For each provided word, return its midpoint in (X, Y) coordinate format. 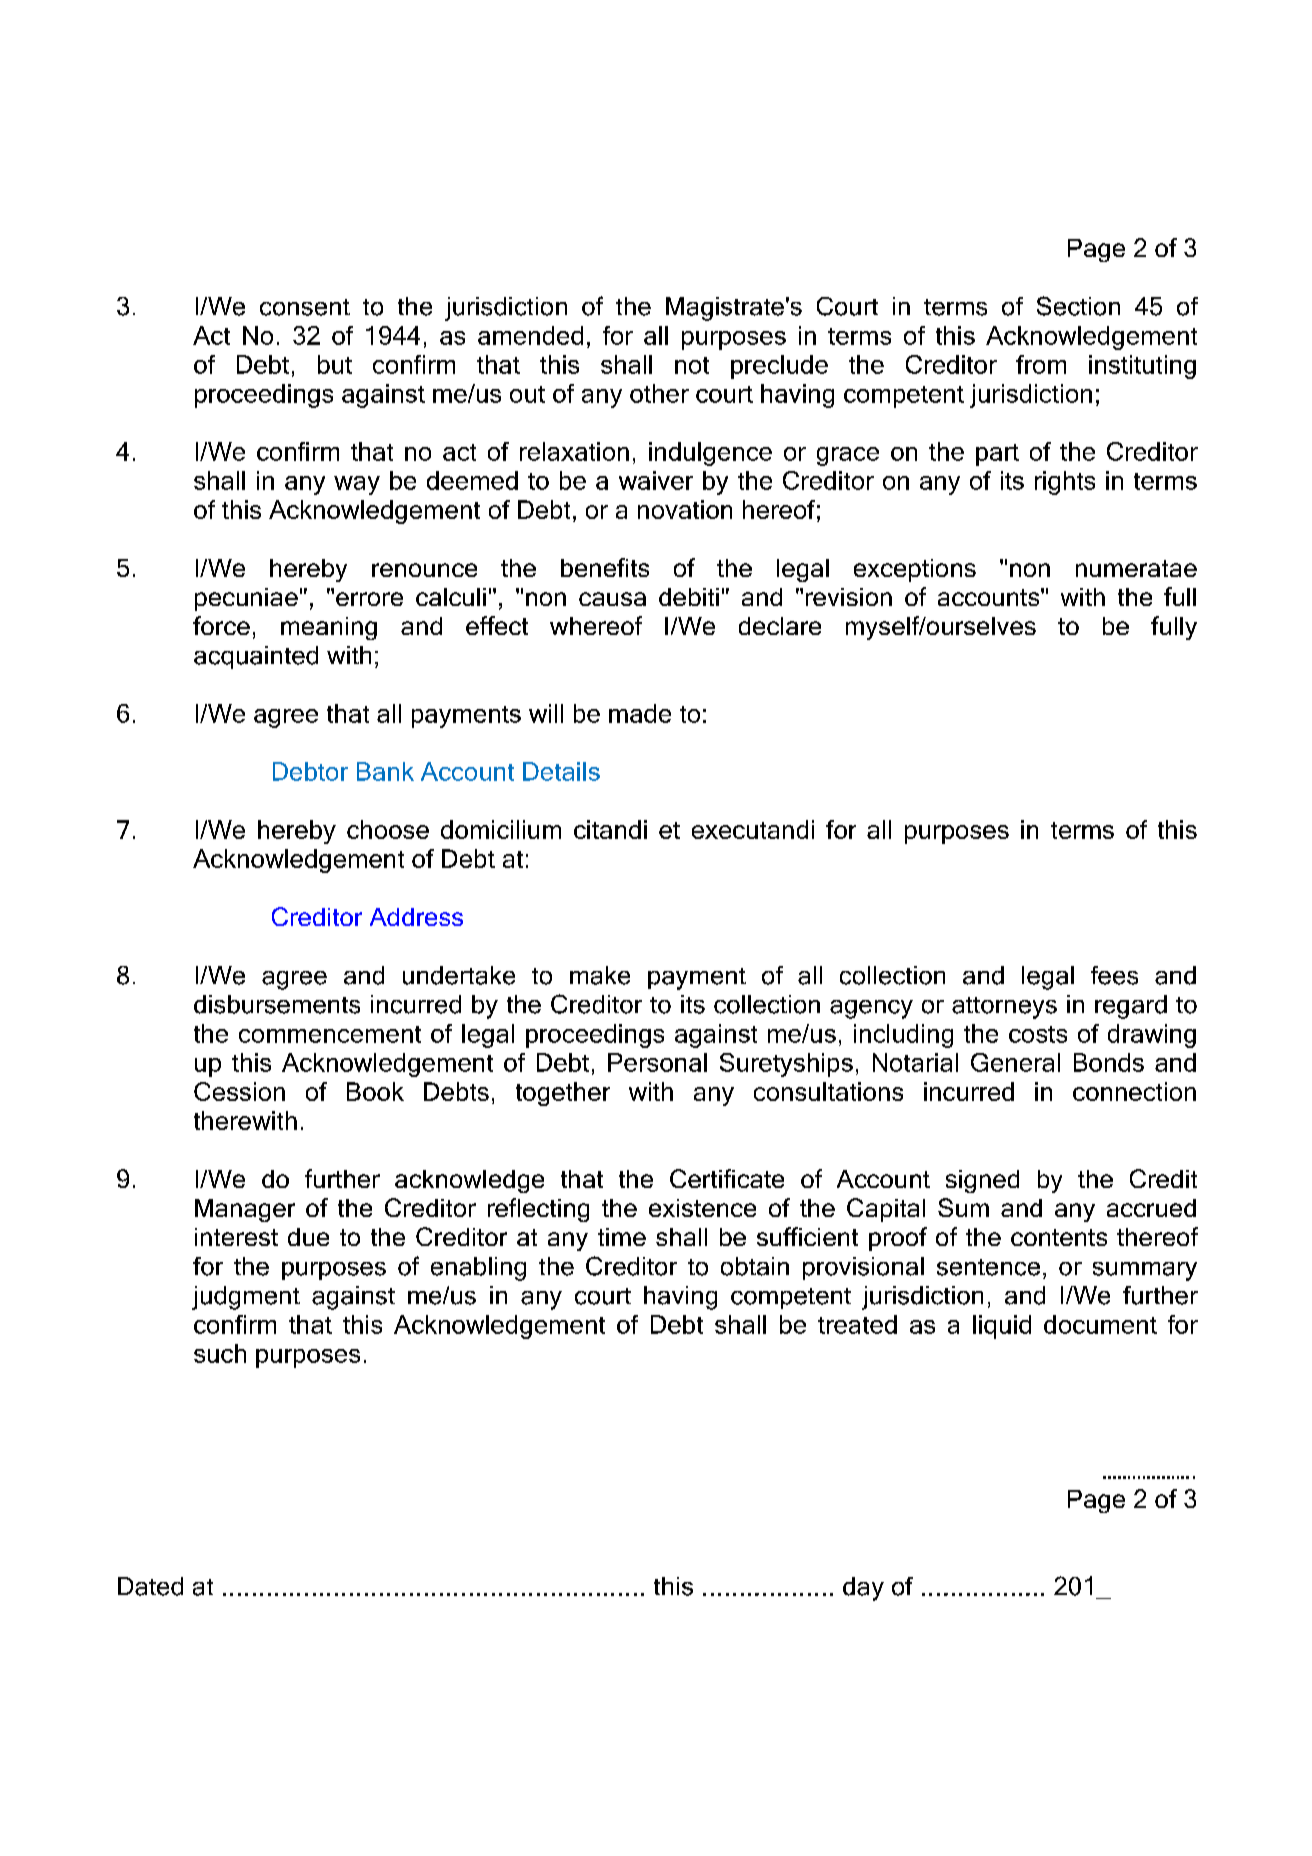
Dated (150, 1586)
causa (612, 599)
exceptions (915, 570)
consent (305, 307)
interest (236, 1237)
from (1041, 364)
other (659, 393)
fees (1114, 975)
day (863, 1589)
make (600, 975)
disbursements (277, 1004)
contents (1059, 1237)
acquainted (256, 657)
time (622, 1237)
